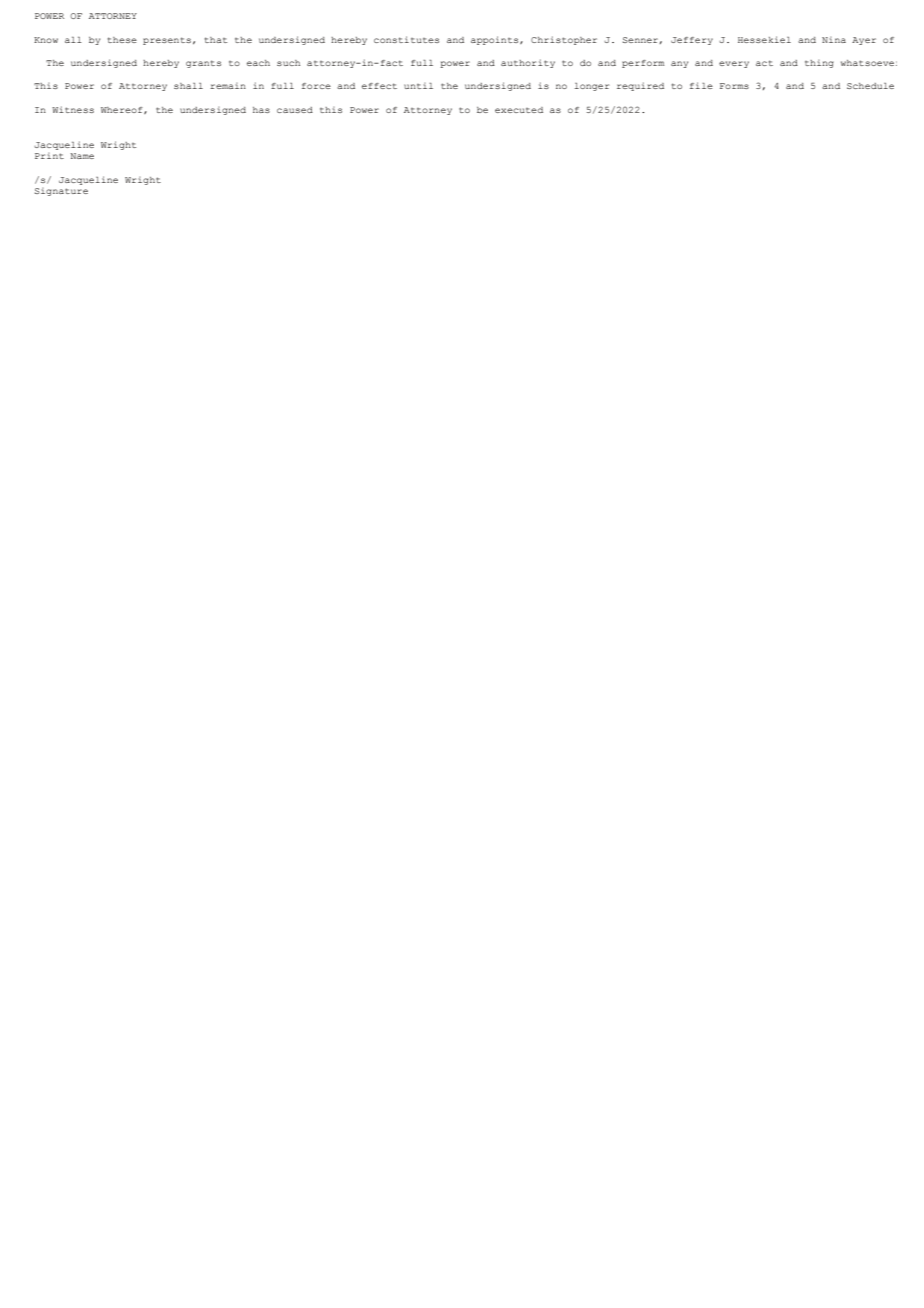 This image has width=924, height=1308. What do you see at coordinates (834, 40) in the image?
I see `Nina` at bounding box center [834, 40].
